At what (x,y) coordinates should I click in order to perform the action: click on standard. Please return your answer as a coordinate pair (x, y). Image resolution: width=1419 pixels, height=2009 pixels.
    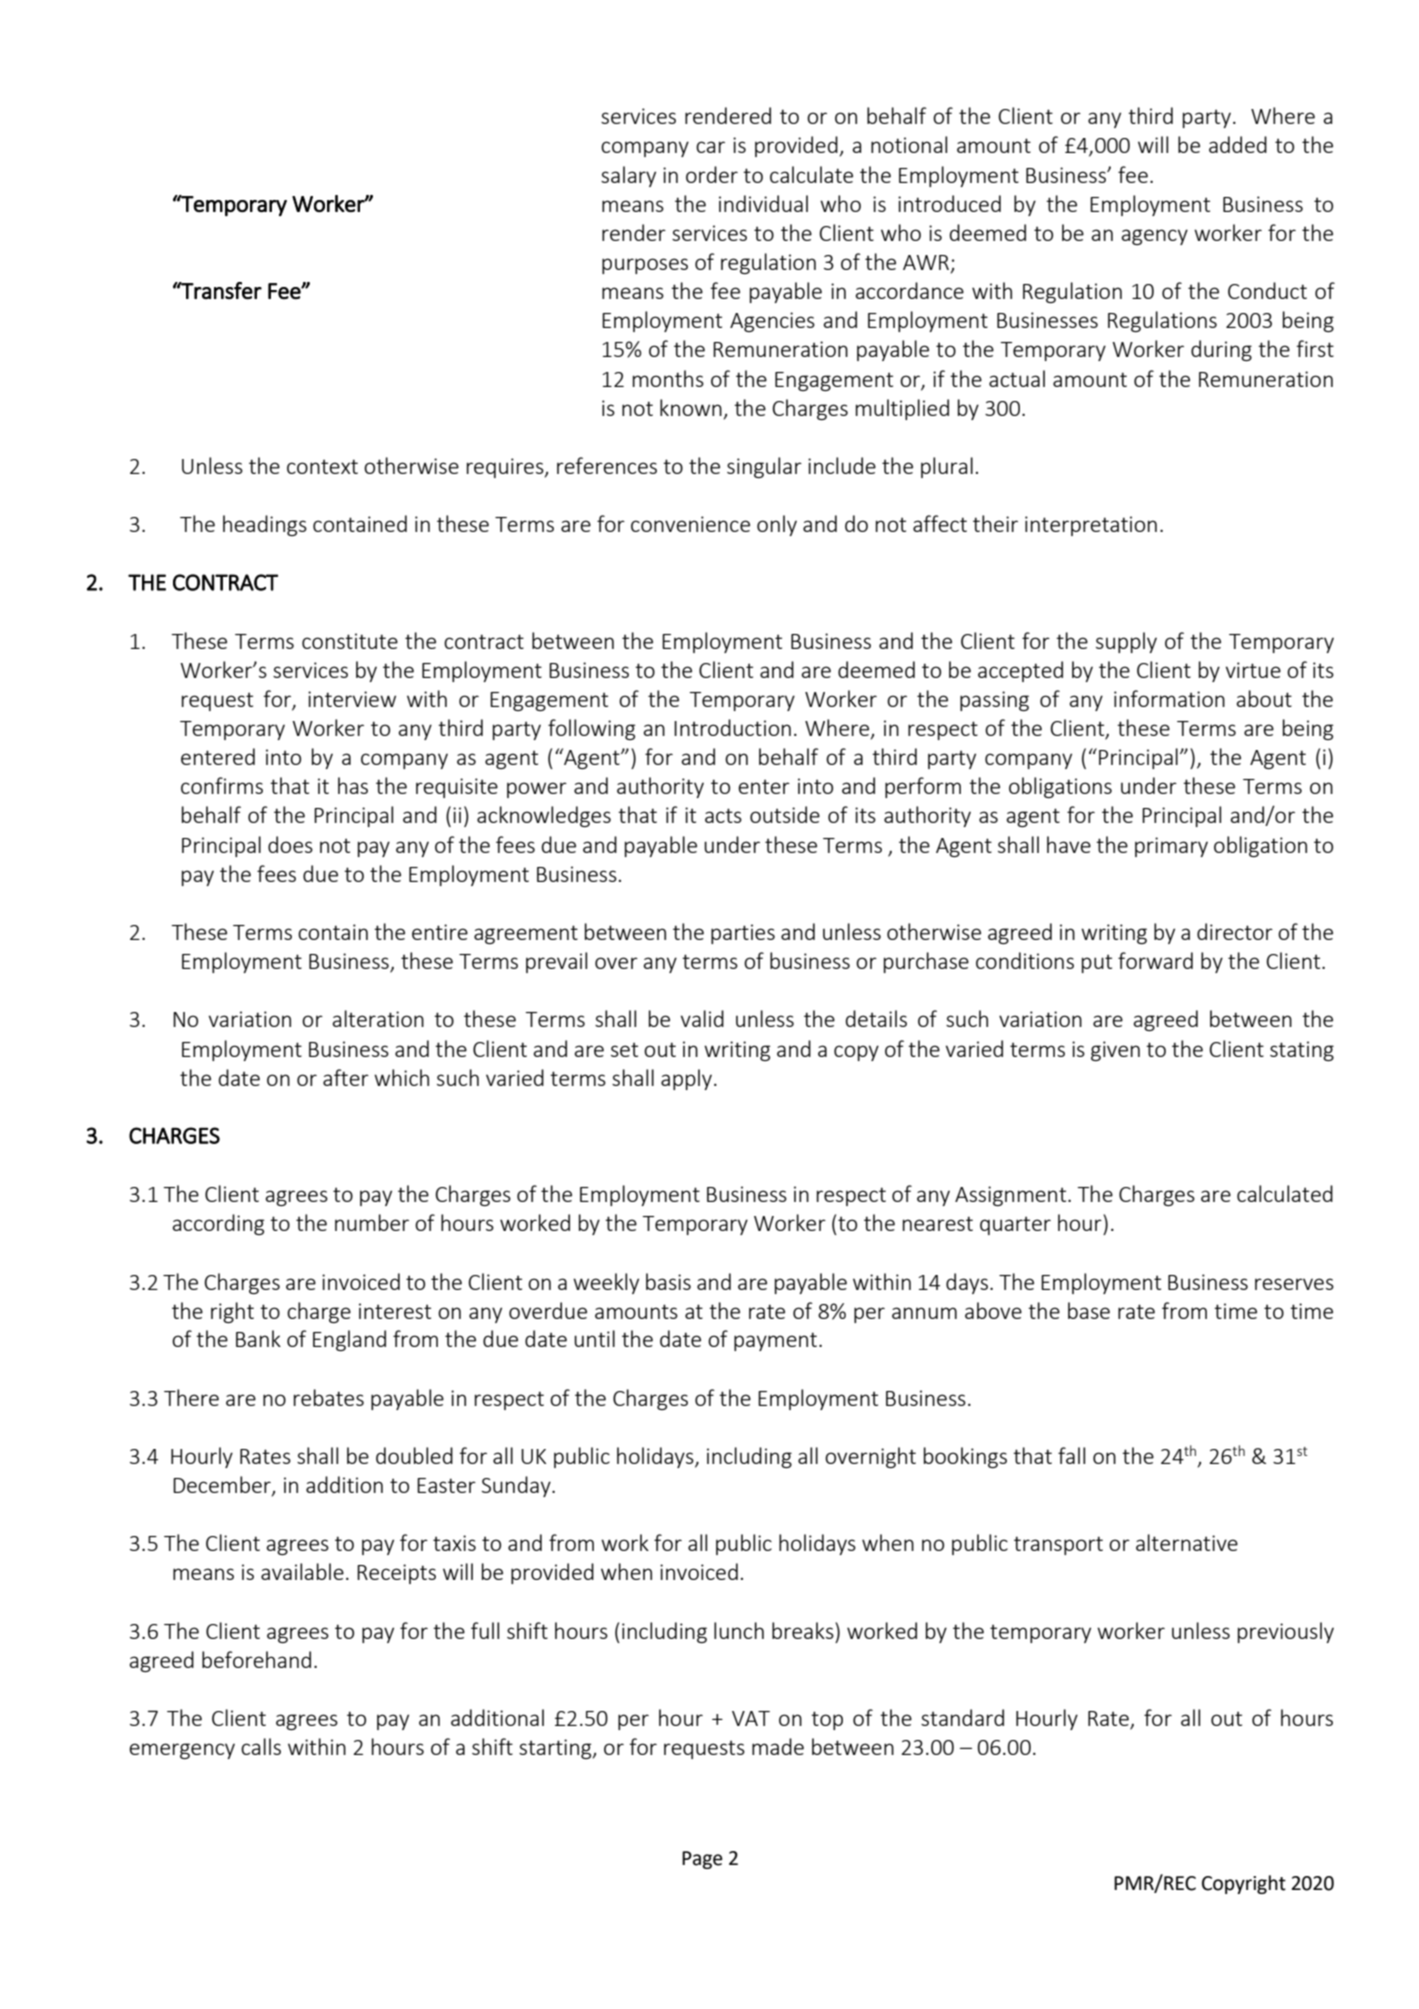
    Looking at the image, I should click on (962, 1717).
